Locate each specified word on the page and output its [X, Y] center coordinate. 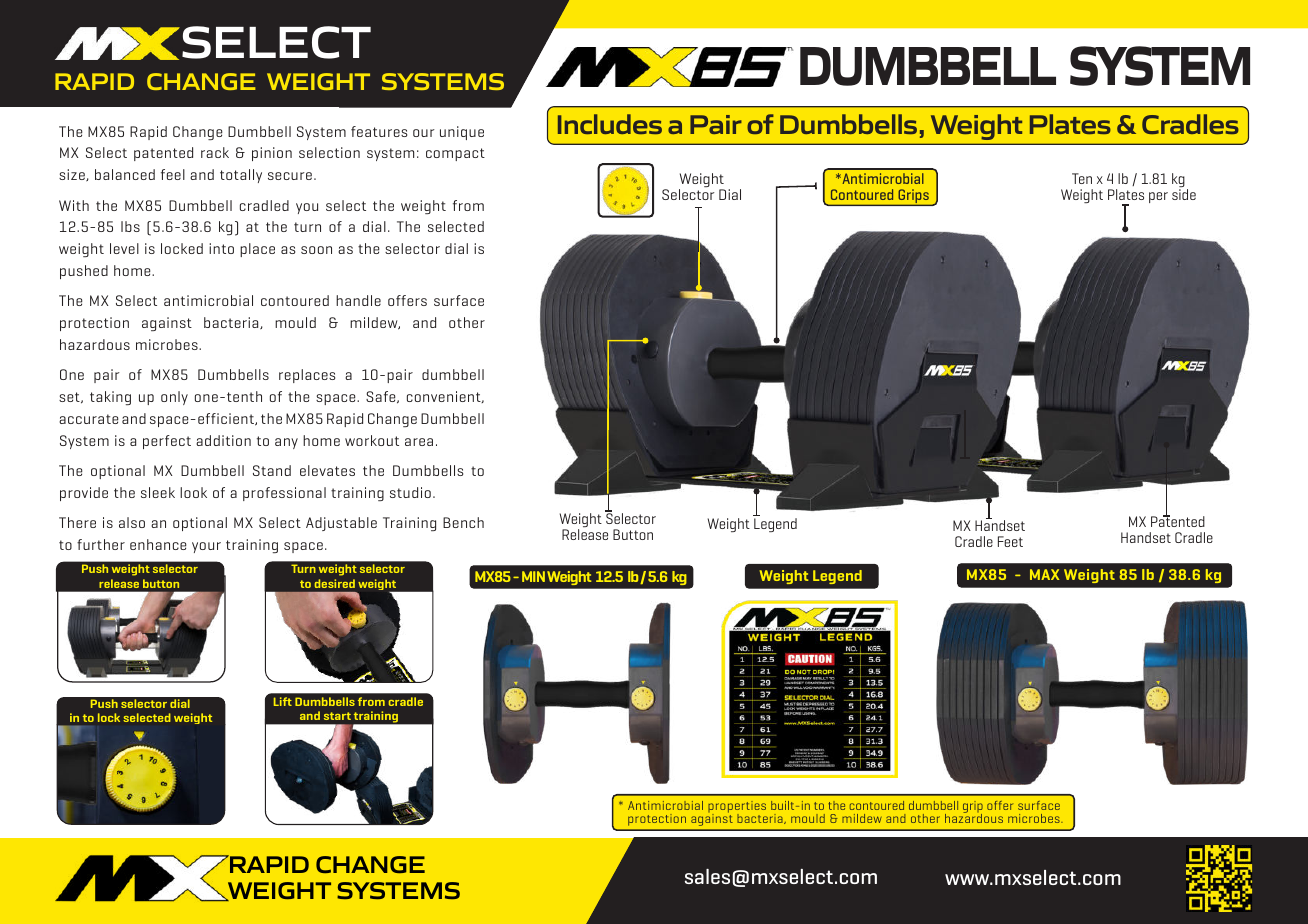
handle [358, 300]
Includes [610, 124]
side [1184, 194]
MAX [1044, 574]
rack [215, 152]
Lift [283, 701]
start [337, 716]
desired [335, 583]
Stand [272, 470]
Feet [1010, 541]
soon [316, 250]
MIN [533, 576]
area [419, 442]
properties [737, 808]
